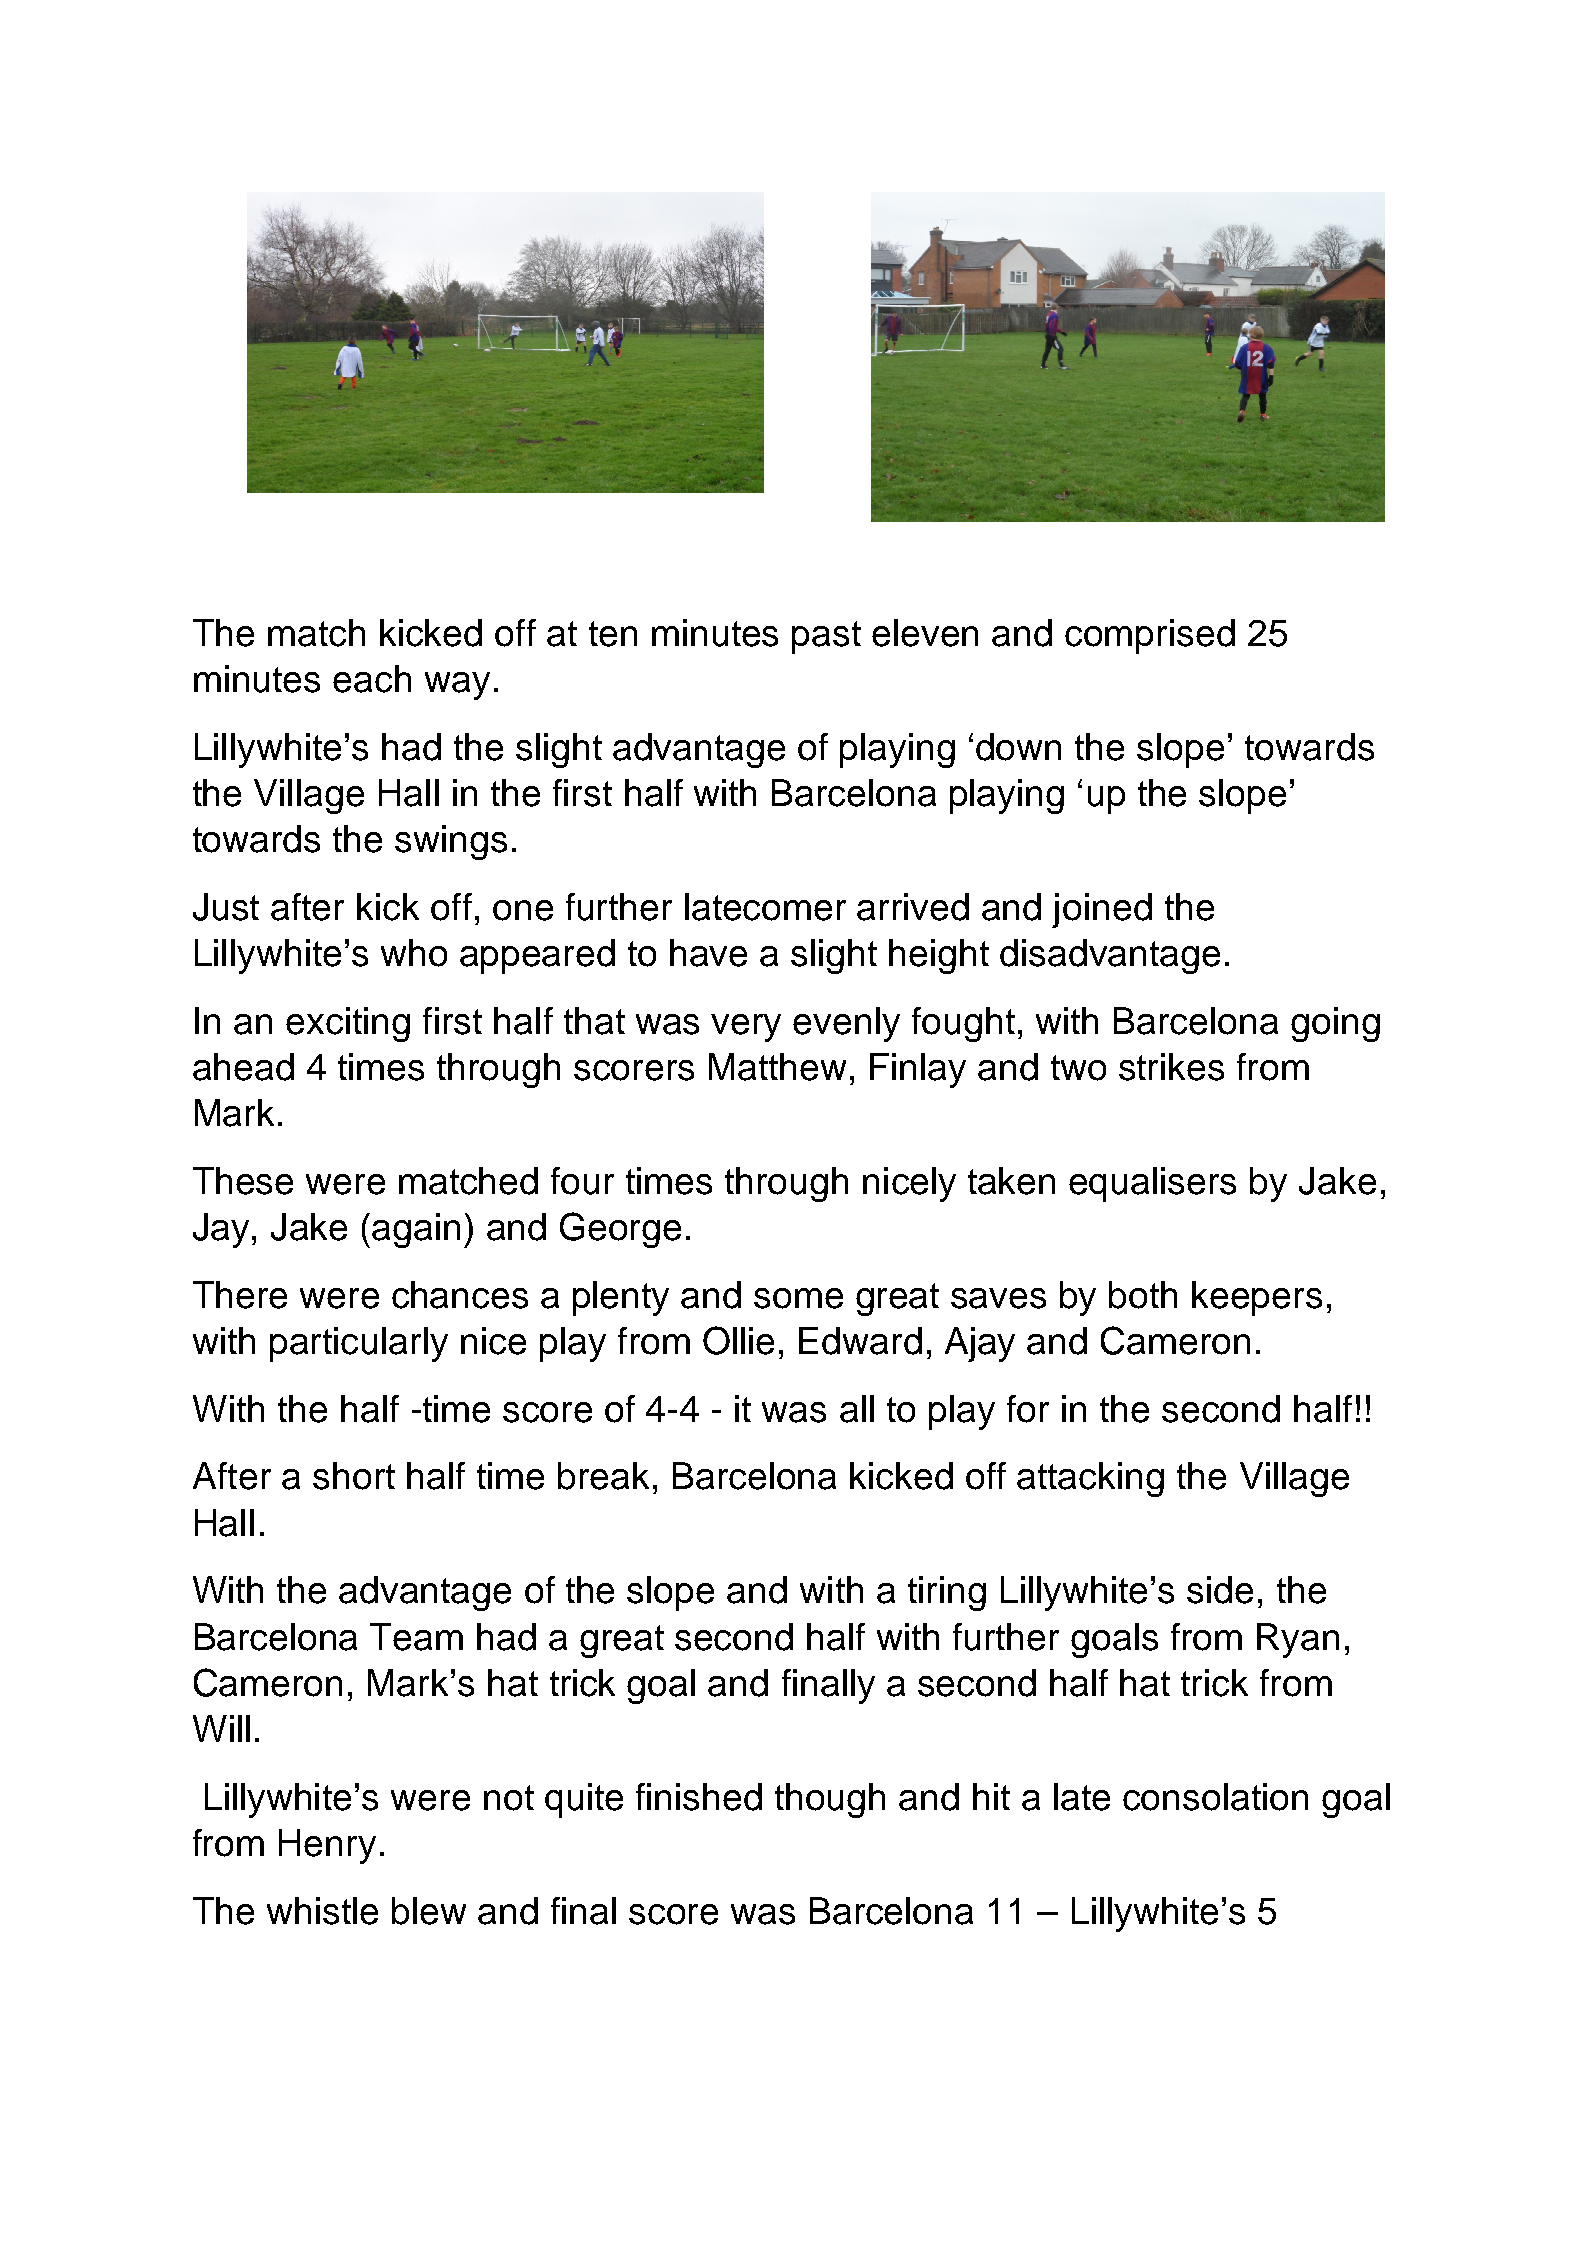 This screenshot has width=1587, height=2246. Describe the element at coordinates (826, 637) in the screenshot. I see `past` at that location.
